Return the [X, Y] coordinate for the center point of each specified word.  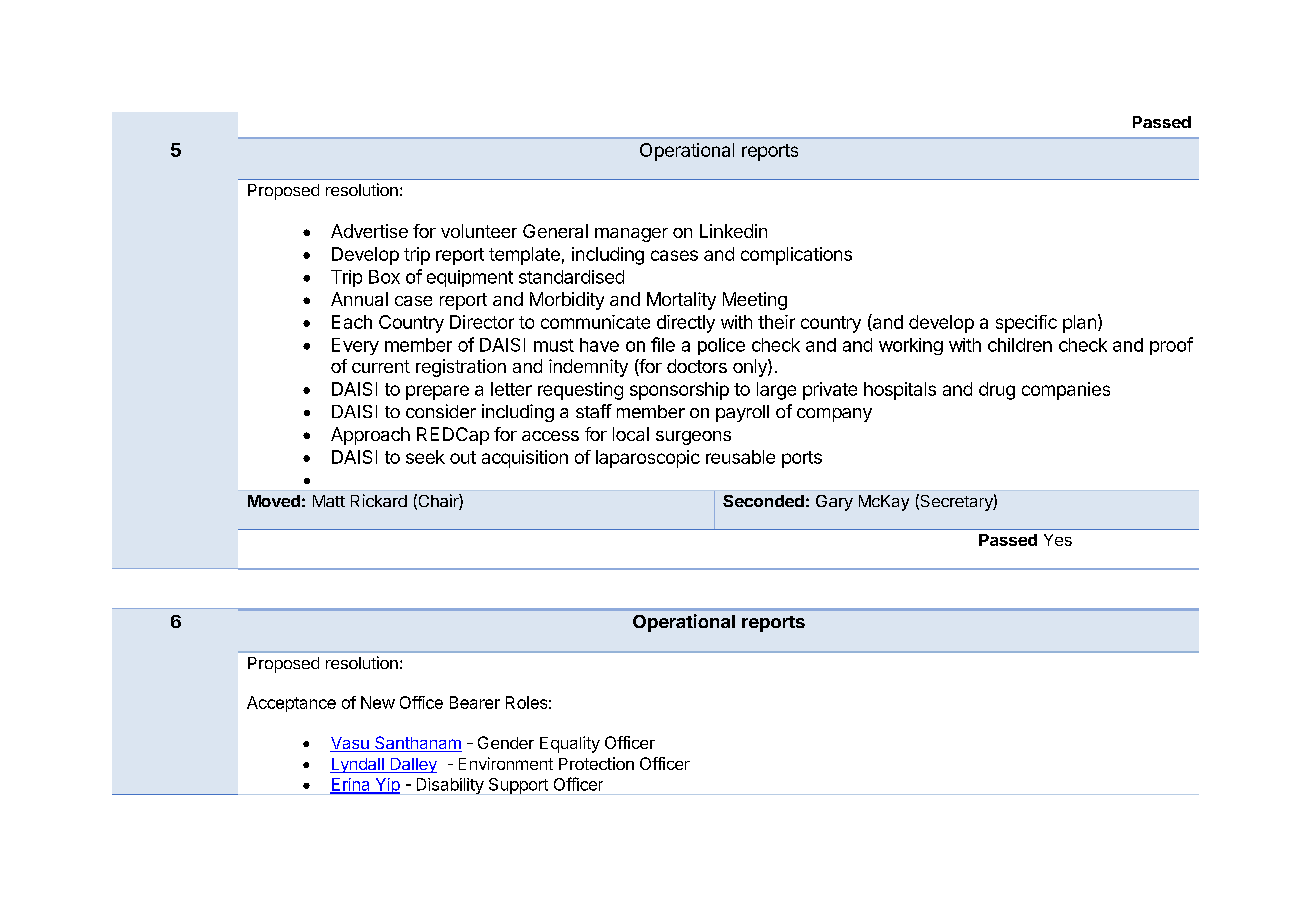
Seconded [763, 501]
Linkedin [733, 231]
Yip [387, 786]
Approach [370, 436]
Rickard [379, 500]
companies [1066, 391]
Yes [1058, 540]
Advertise [369, 231]
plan [1079, 324]
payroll [742, 413]
